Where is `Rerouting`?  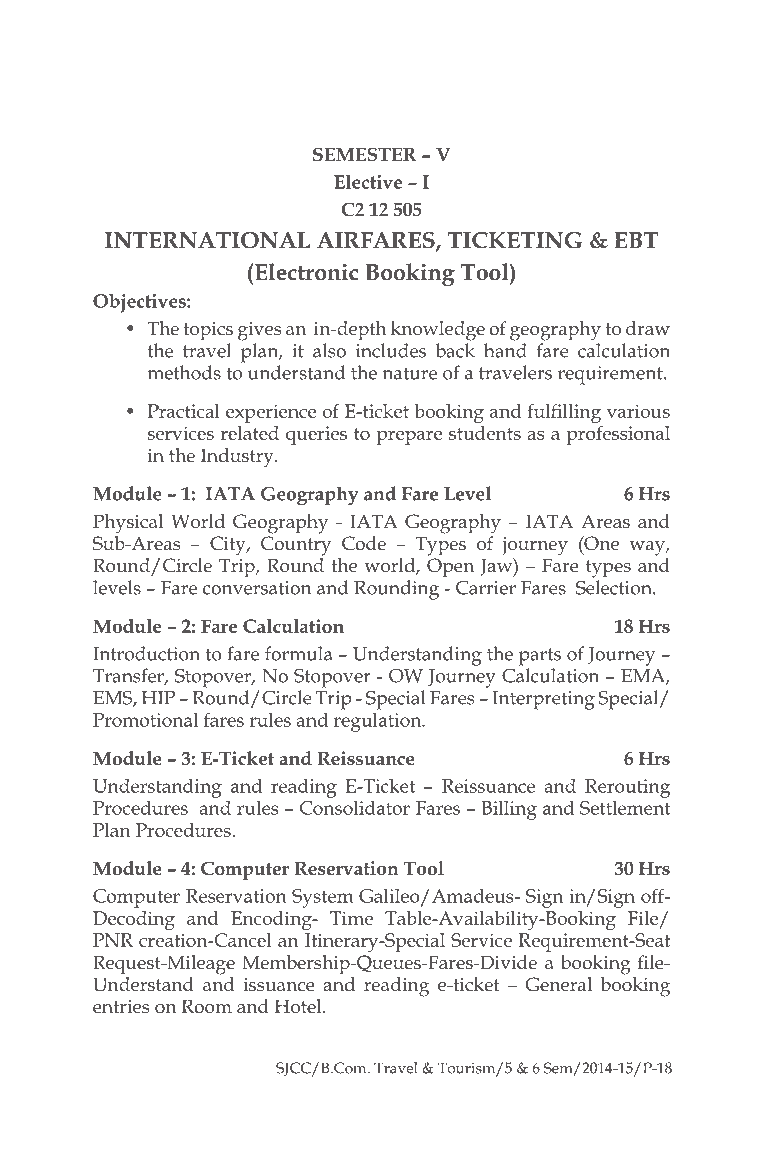
Rerouting is located at coordinates (627, 788).
